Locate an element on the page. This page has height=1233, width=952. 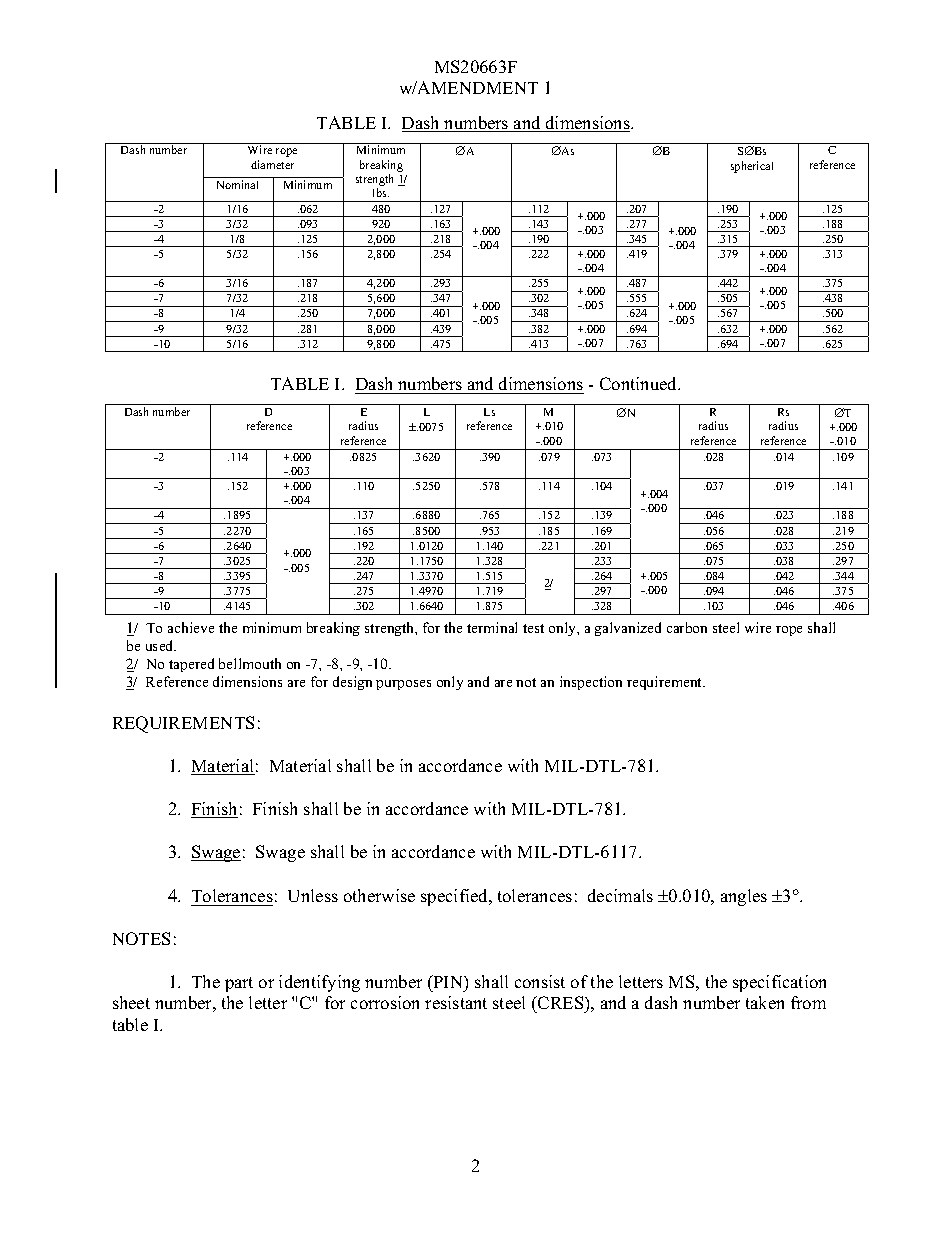
purposes is located at coordinates (403, 685).
